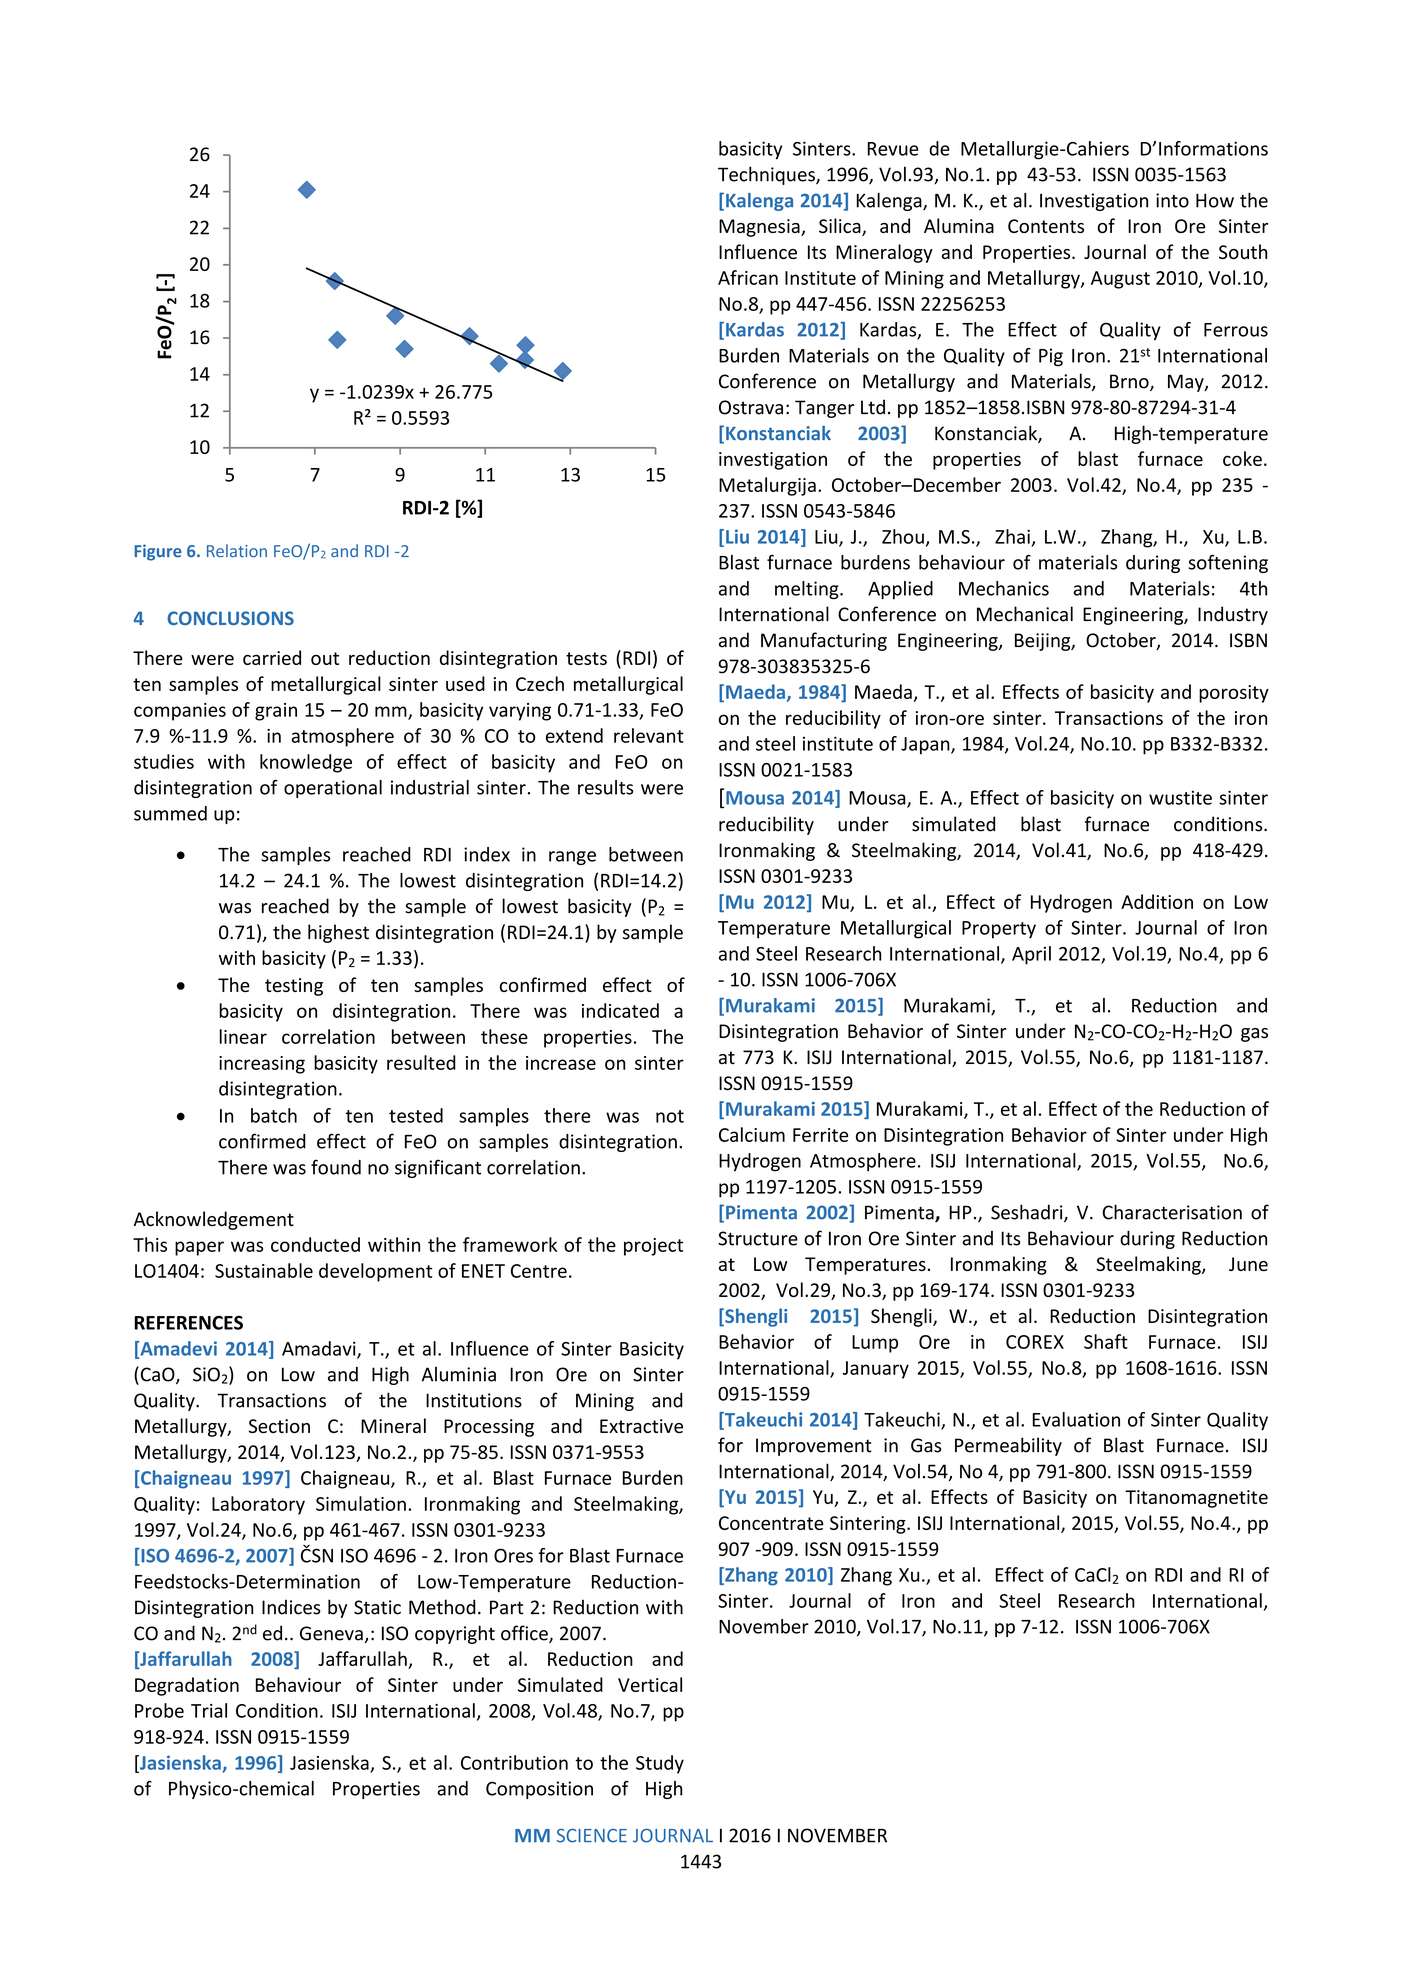  Describe the element at coordinates (159, 1710) in the document. I see `Probe` at that location.
